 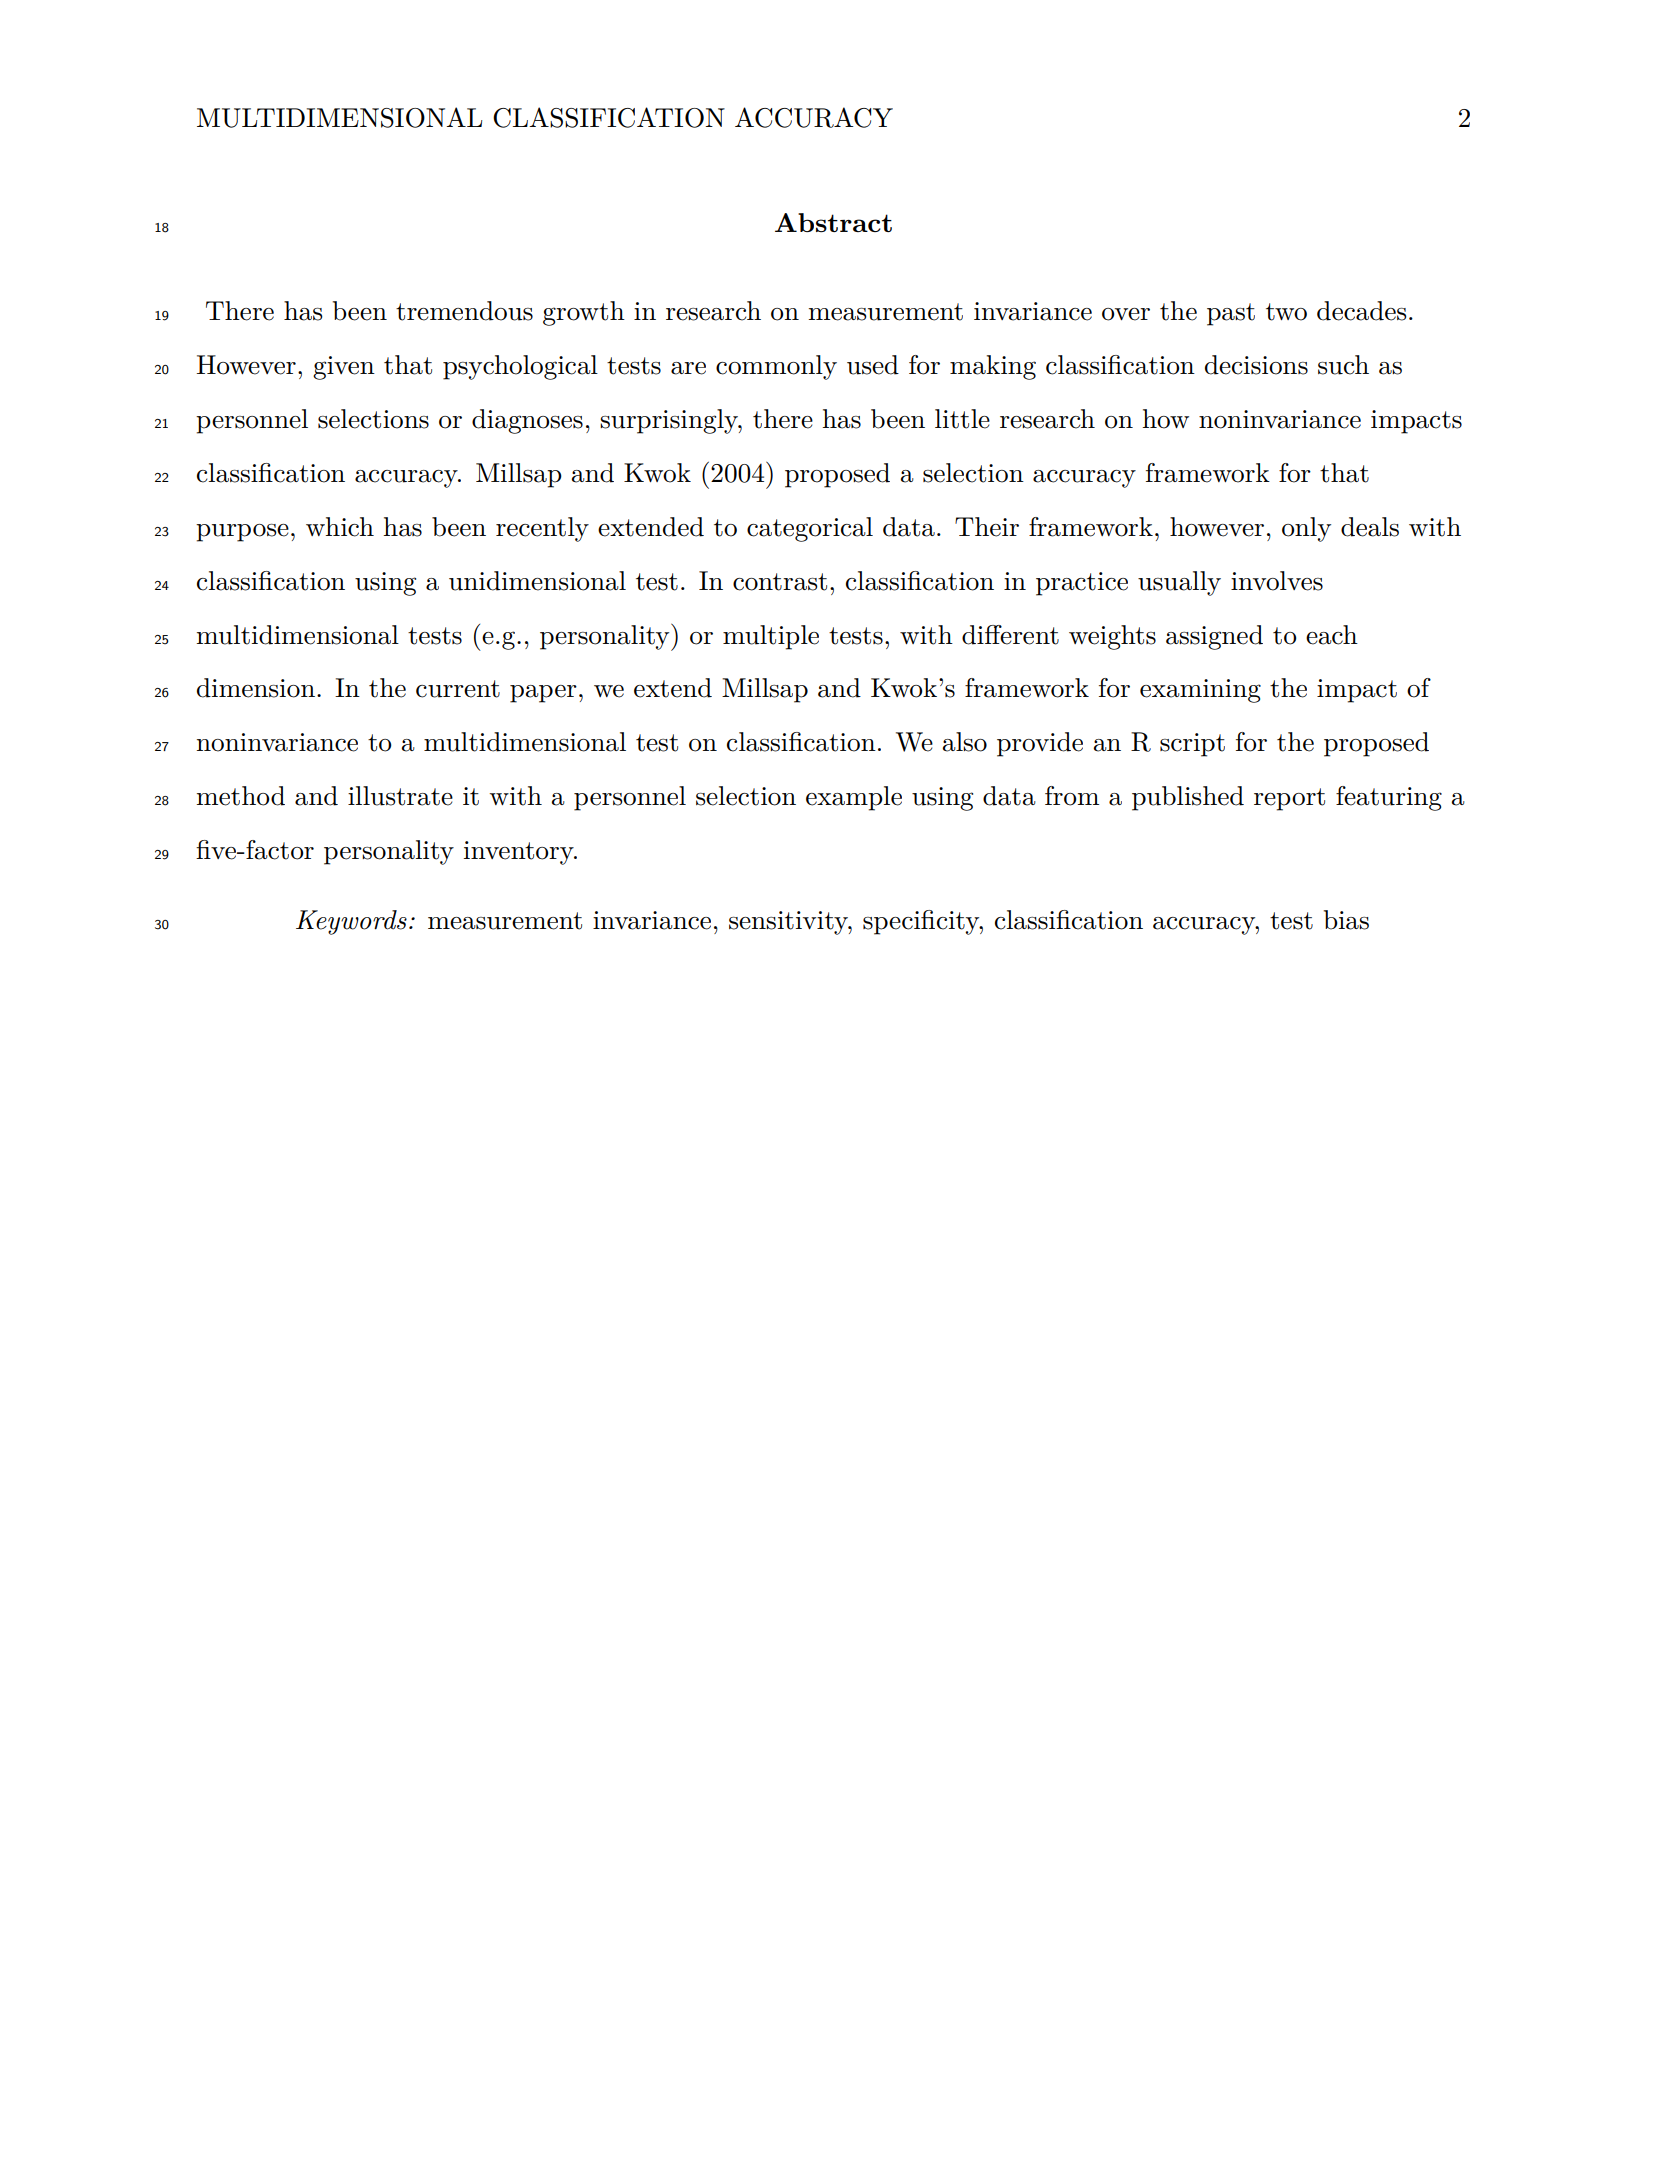 I want to click on Keywords, so click(x=351, y=922).
